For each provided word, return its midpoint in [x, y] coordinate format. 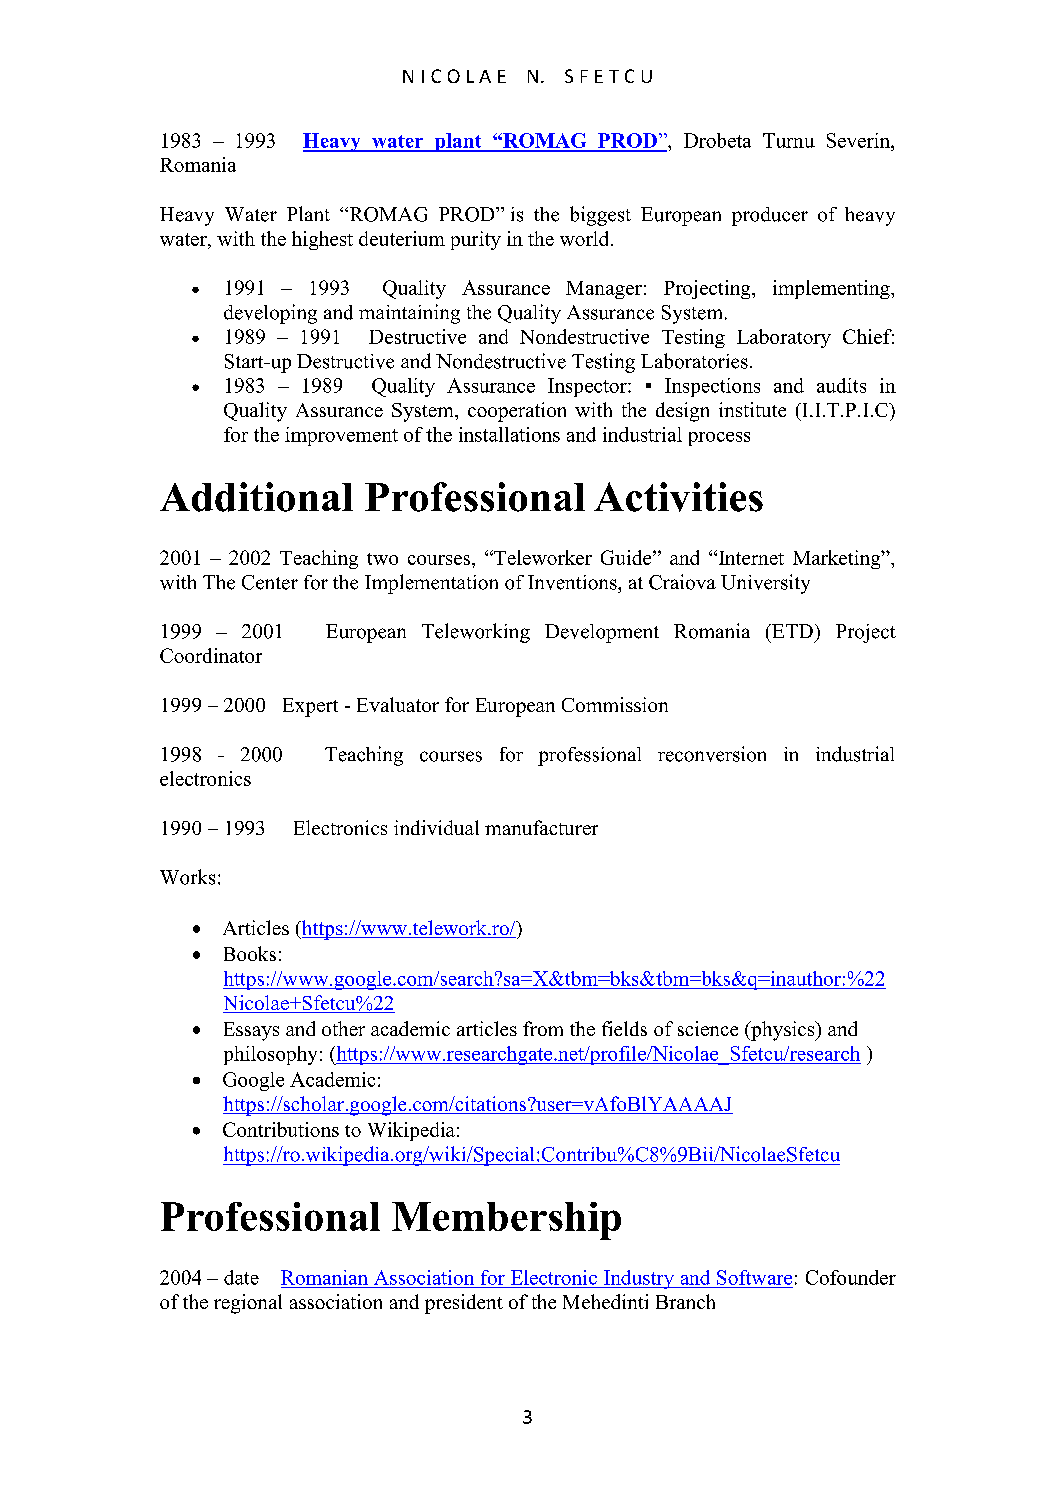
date [241, 1277]
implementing [832, 289]
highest [322, 240]
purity [476, 240]
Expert [310, 707]
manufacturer [541, 827]
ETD [791, 631]
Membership [506, 1221]
